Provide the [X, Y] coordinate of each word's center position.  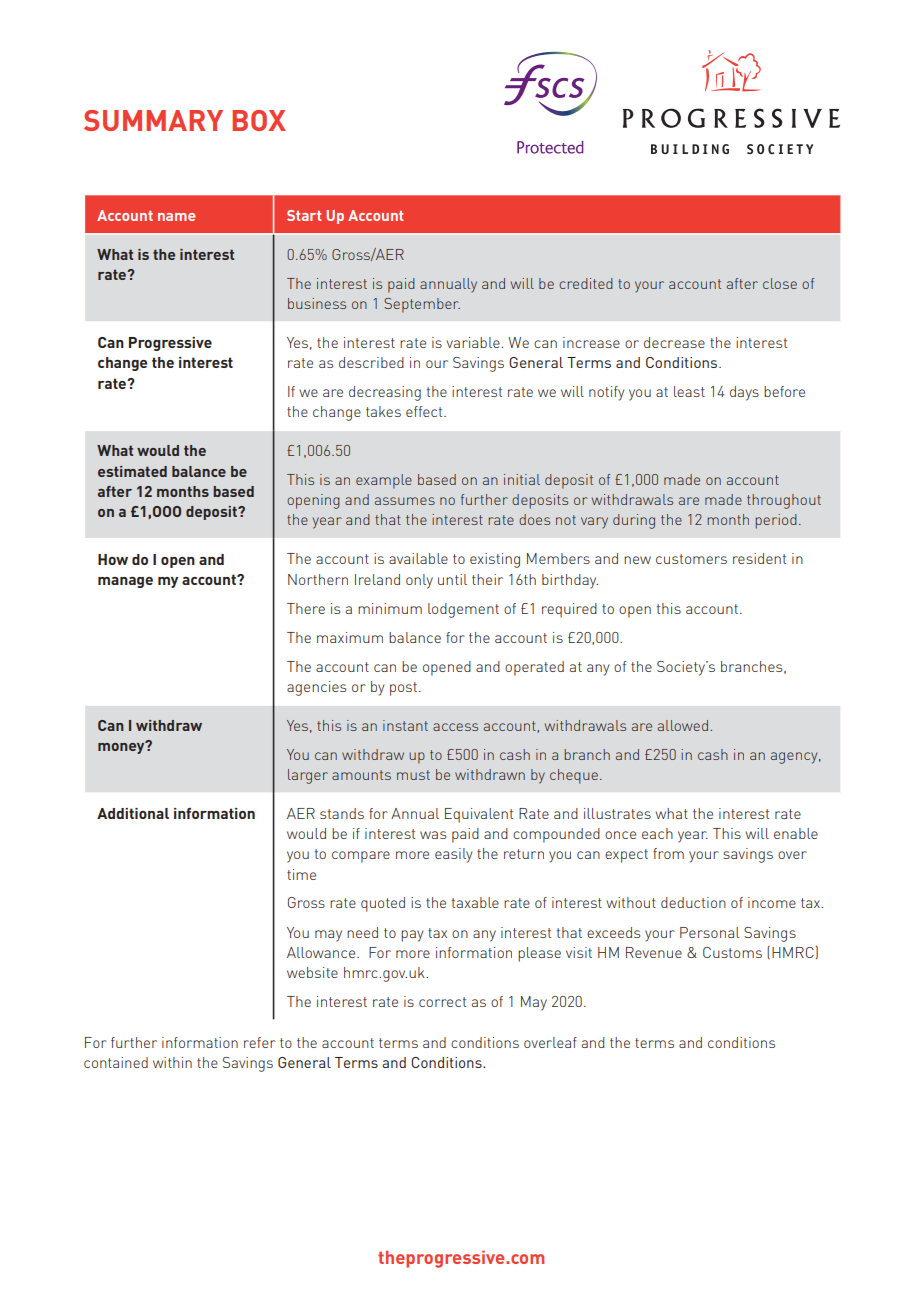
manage [125, 582]
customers [691, 559]
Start [304, 215]
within [172, 1062]
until [452, 579]
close [780, 283]
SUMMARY [153, 120]
